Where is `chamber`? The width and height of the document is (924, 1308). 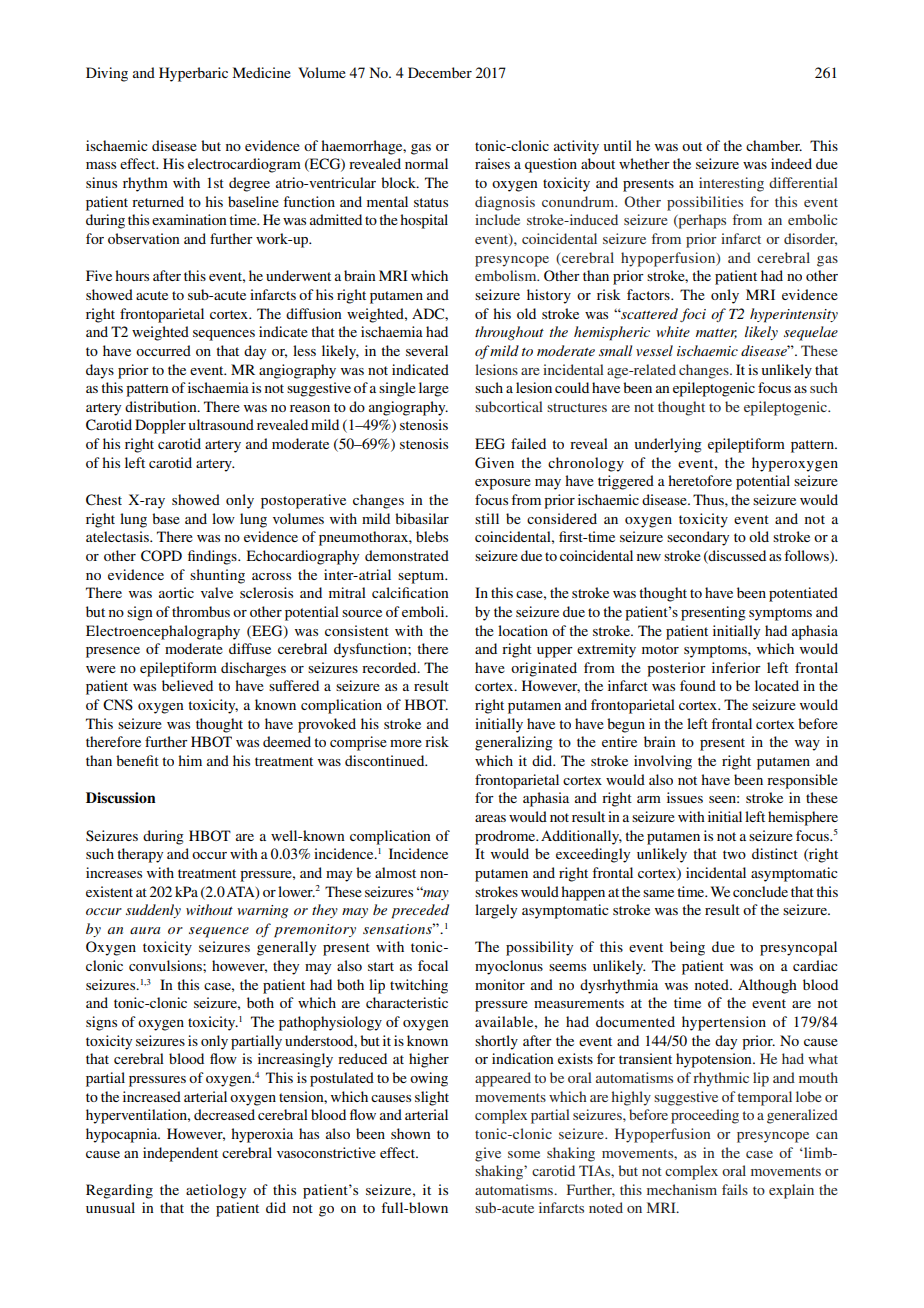
chamber is located at coordinates (774, 145).
